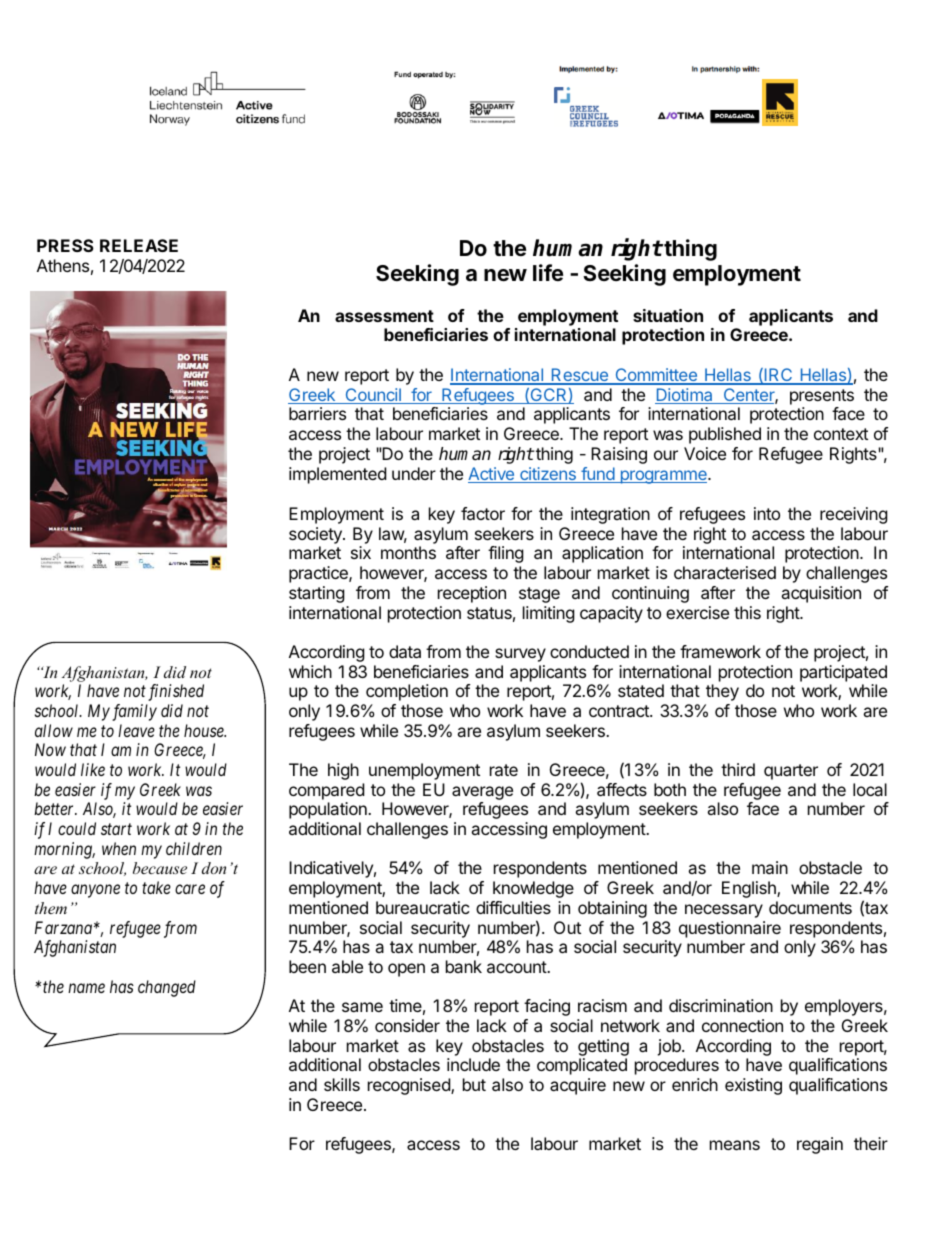  Describe the element at coordinates (810, 907) in the image. I see `documents` at that location.
